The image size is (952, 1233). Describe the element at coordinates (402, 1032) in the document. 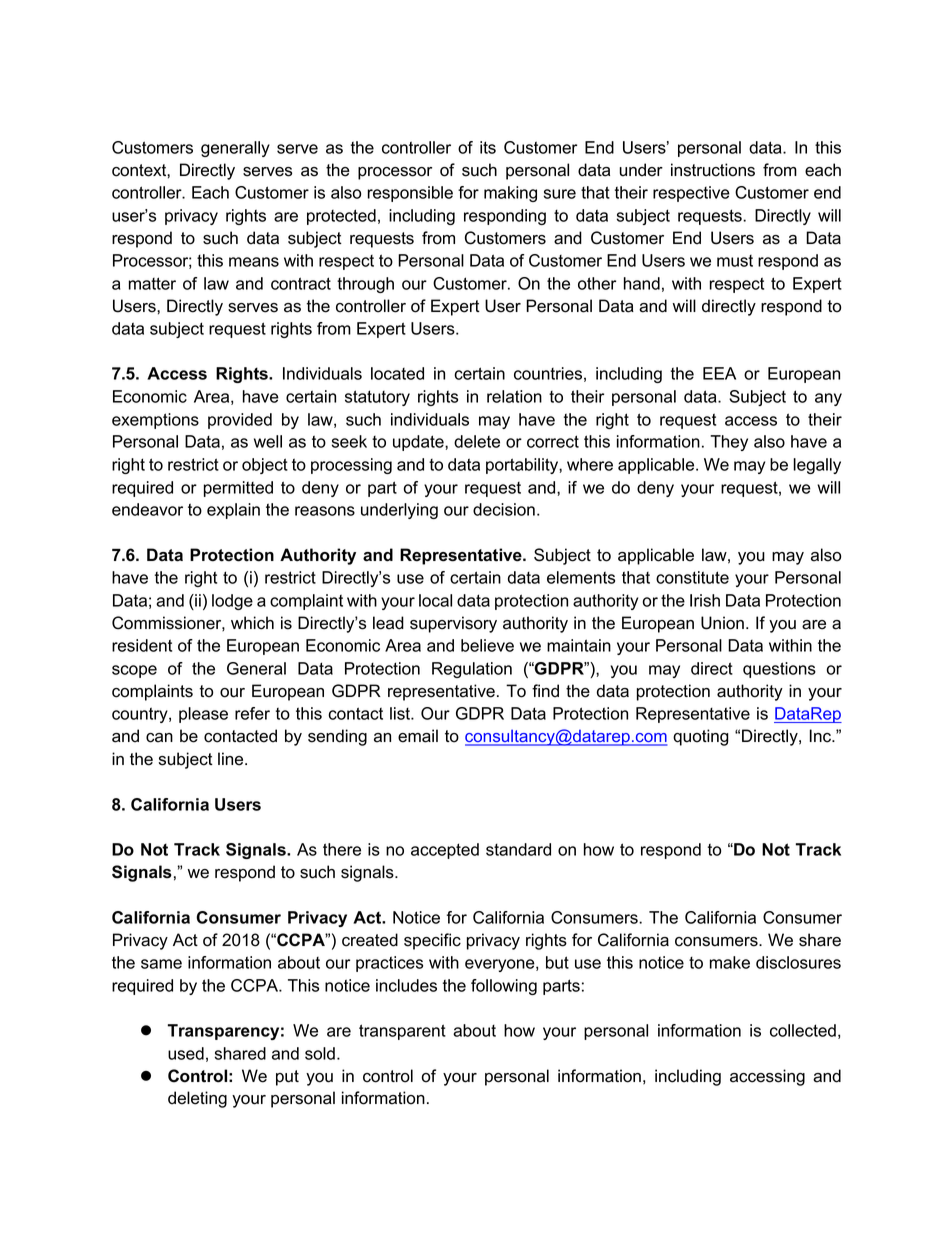

I see `transparent` at that location.
